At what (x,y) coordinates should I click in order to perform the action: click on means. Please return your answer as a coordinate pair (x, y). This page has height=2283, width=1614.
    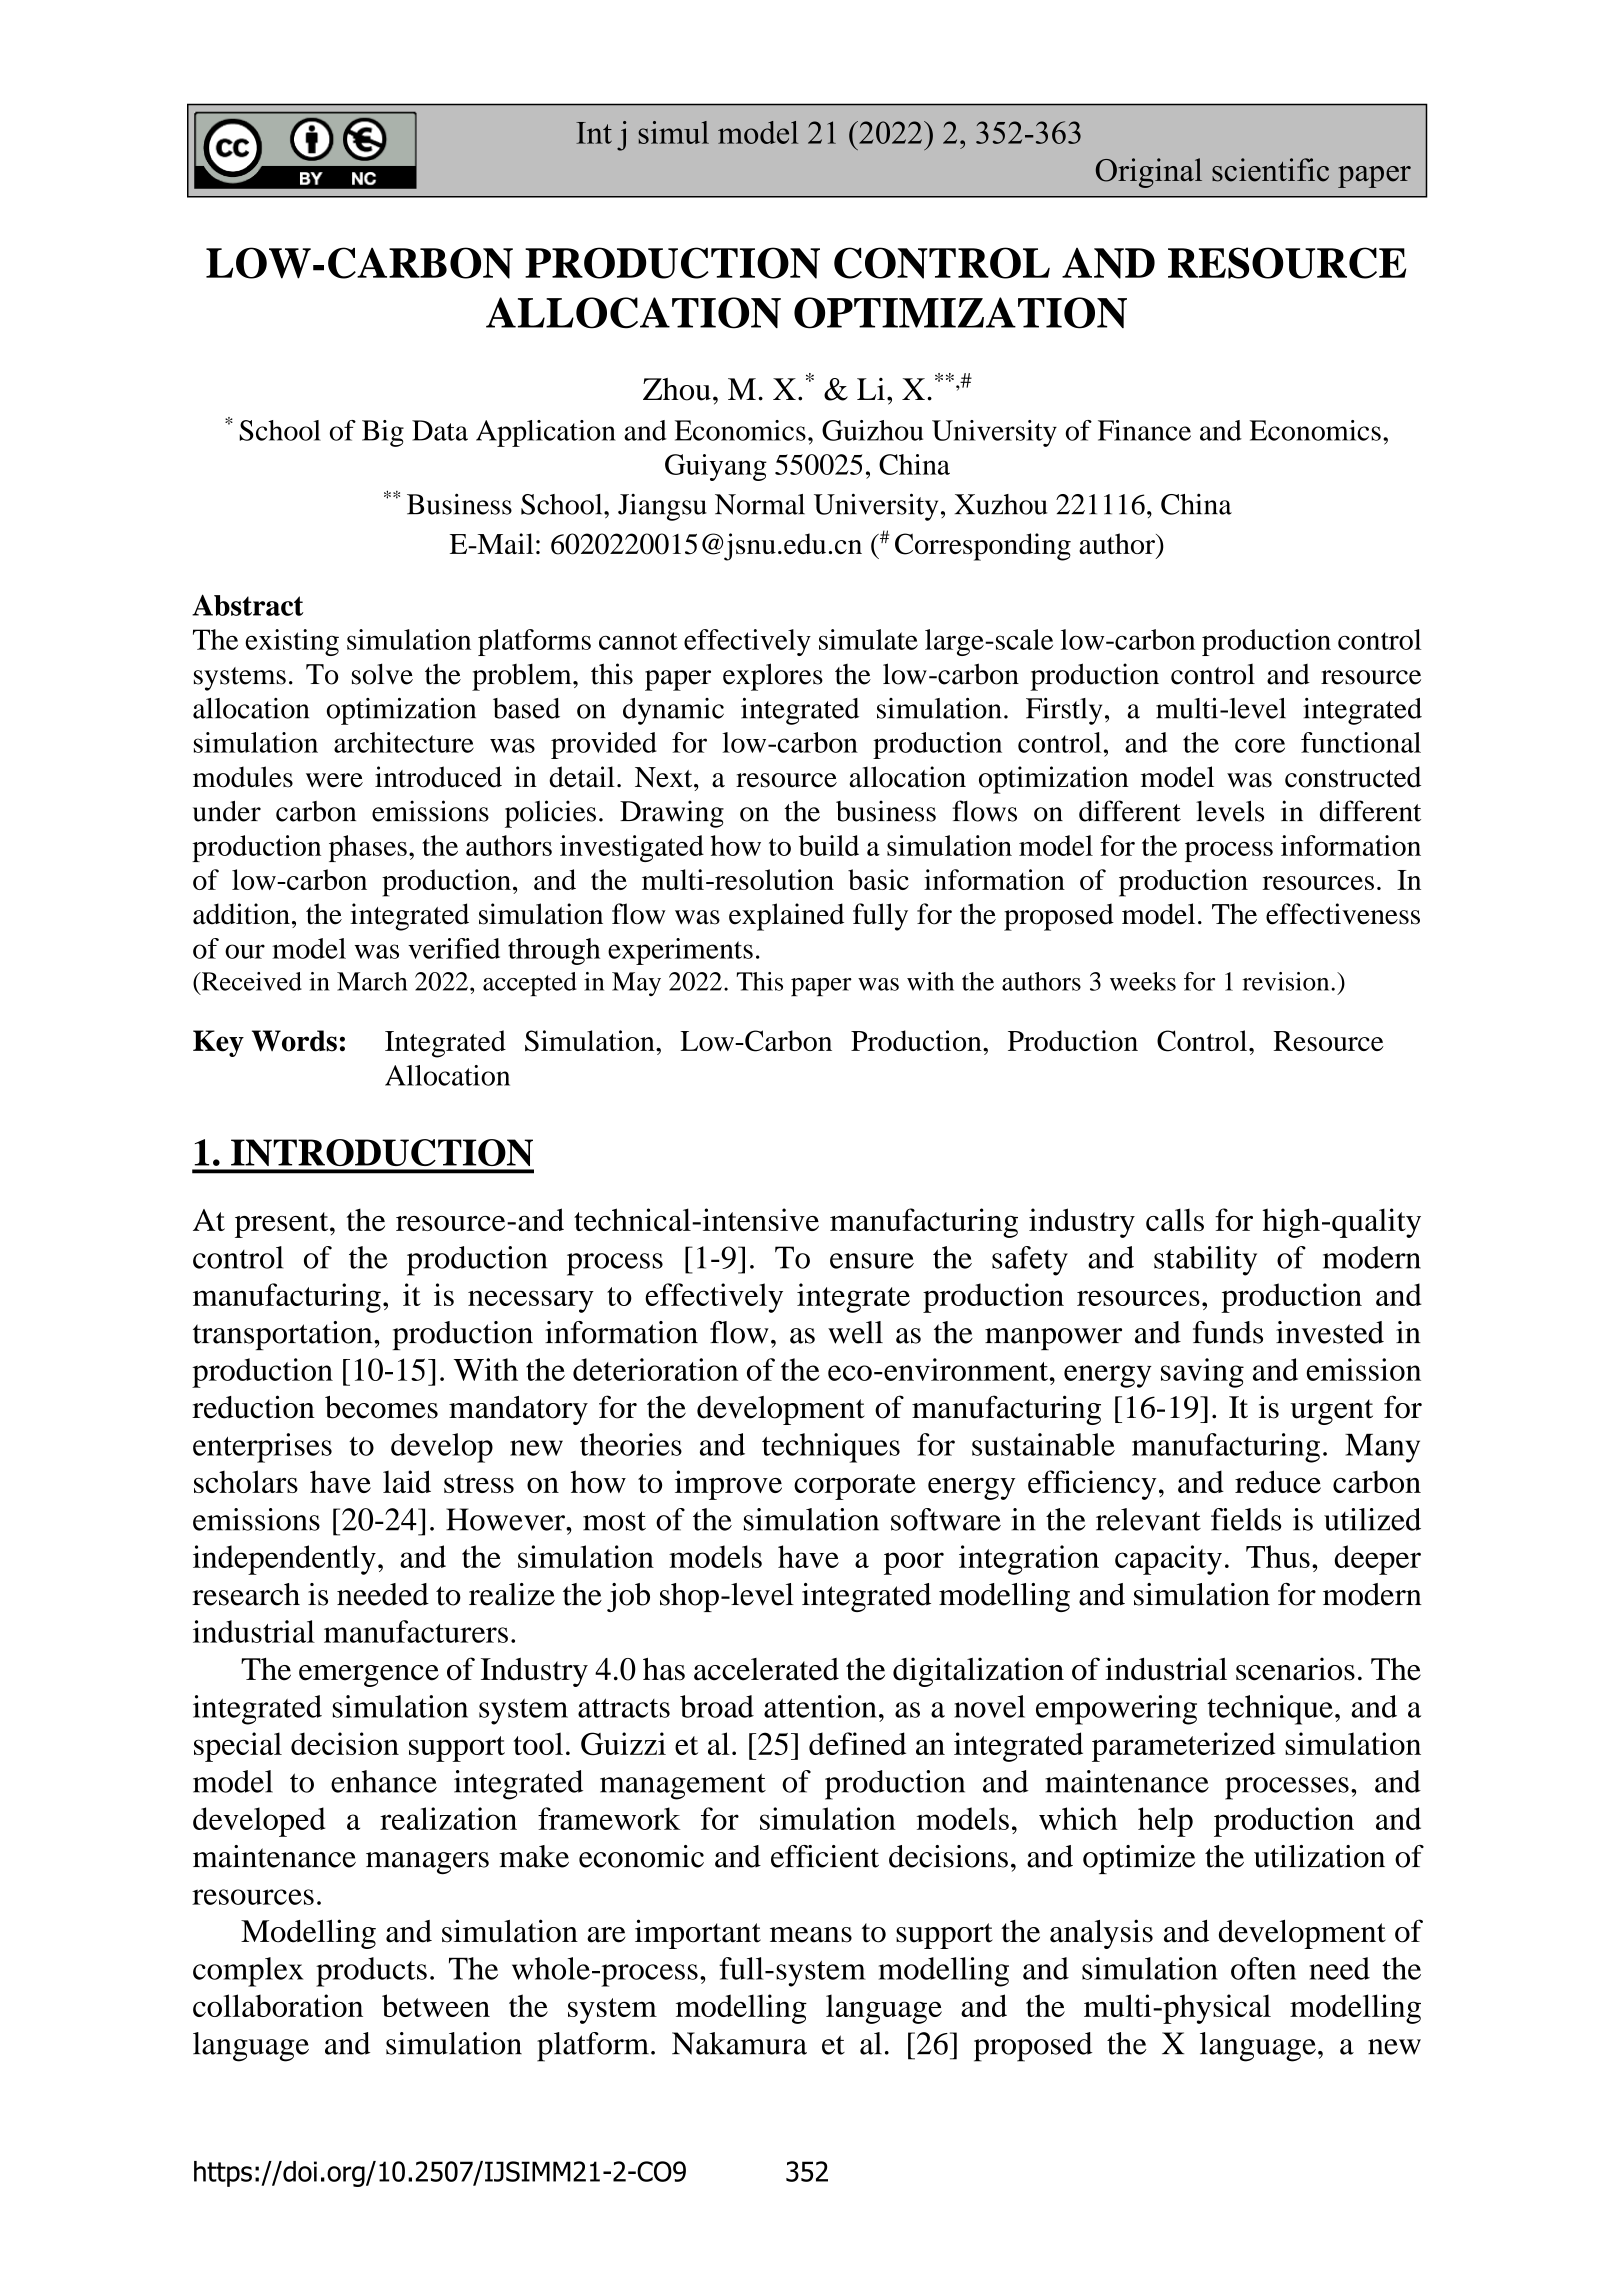
    Looking at the image, I should click on (811, 1935).
